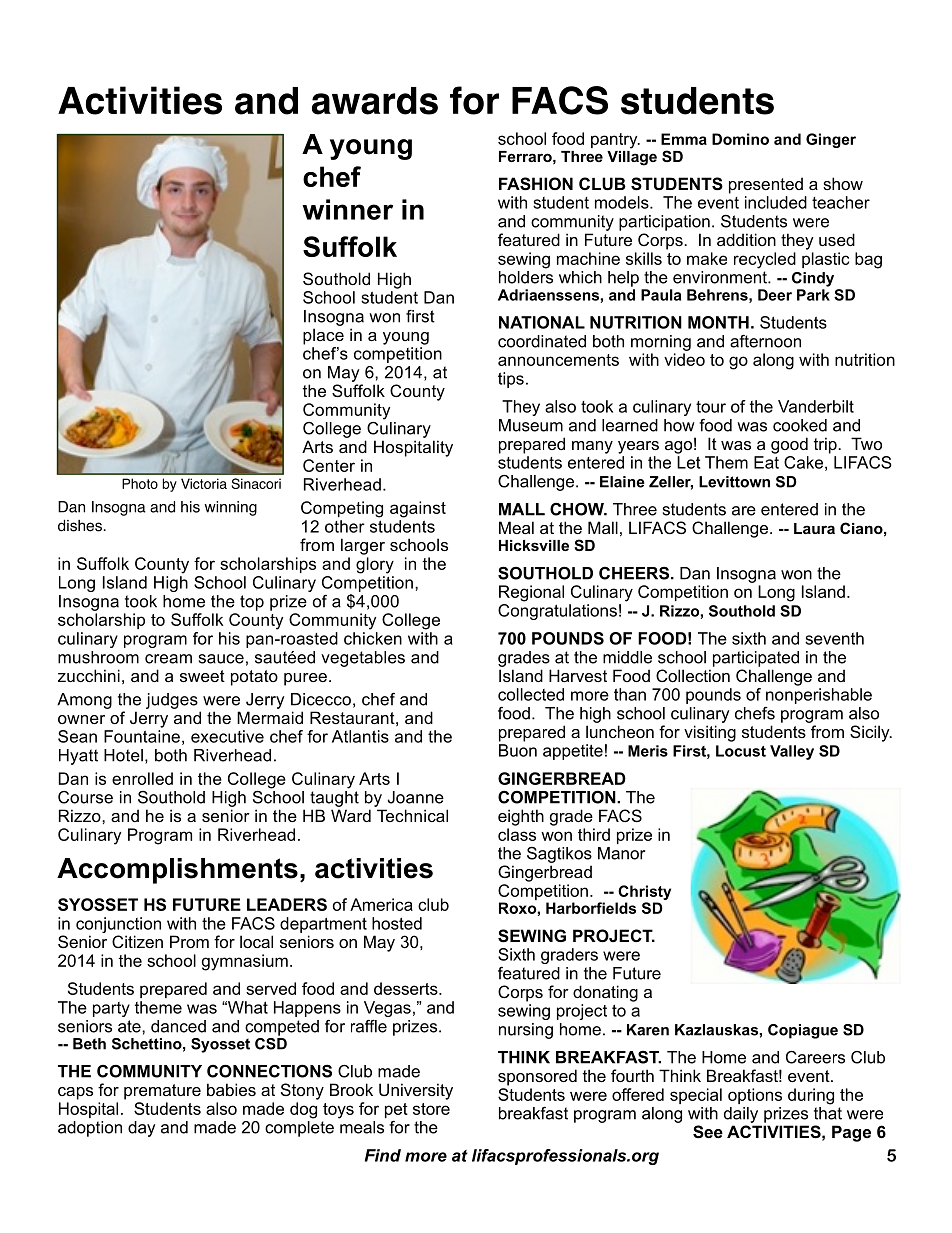  I want to click on collected, so click(531, 694).
